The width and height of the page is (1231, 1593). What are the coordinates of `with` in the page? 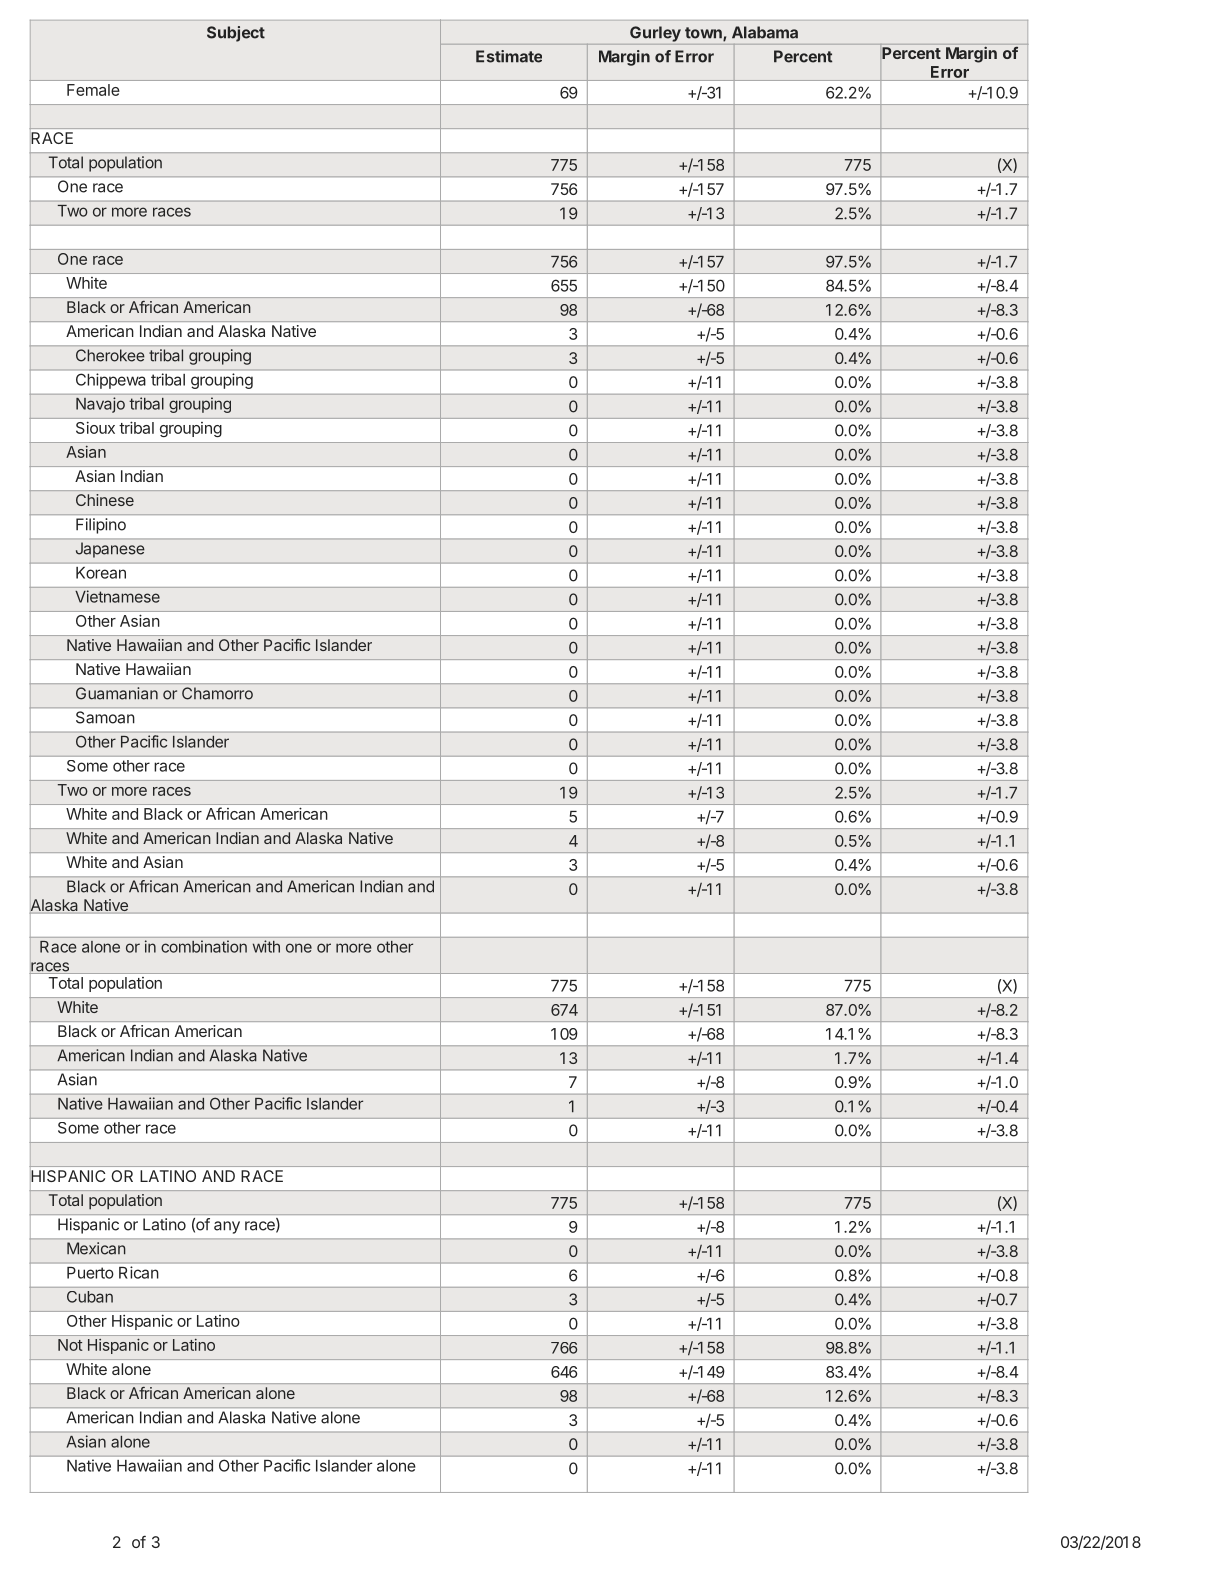 It's located at (266, 946).
